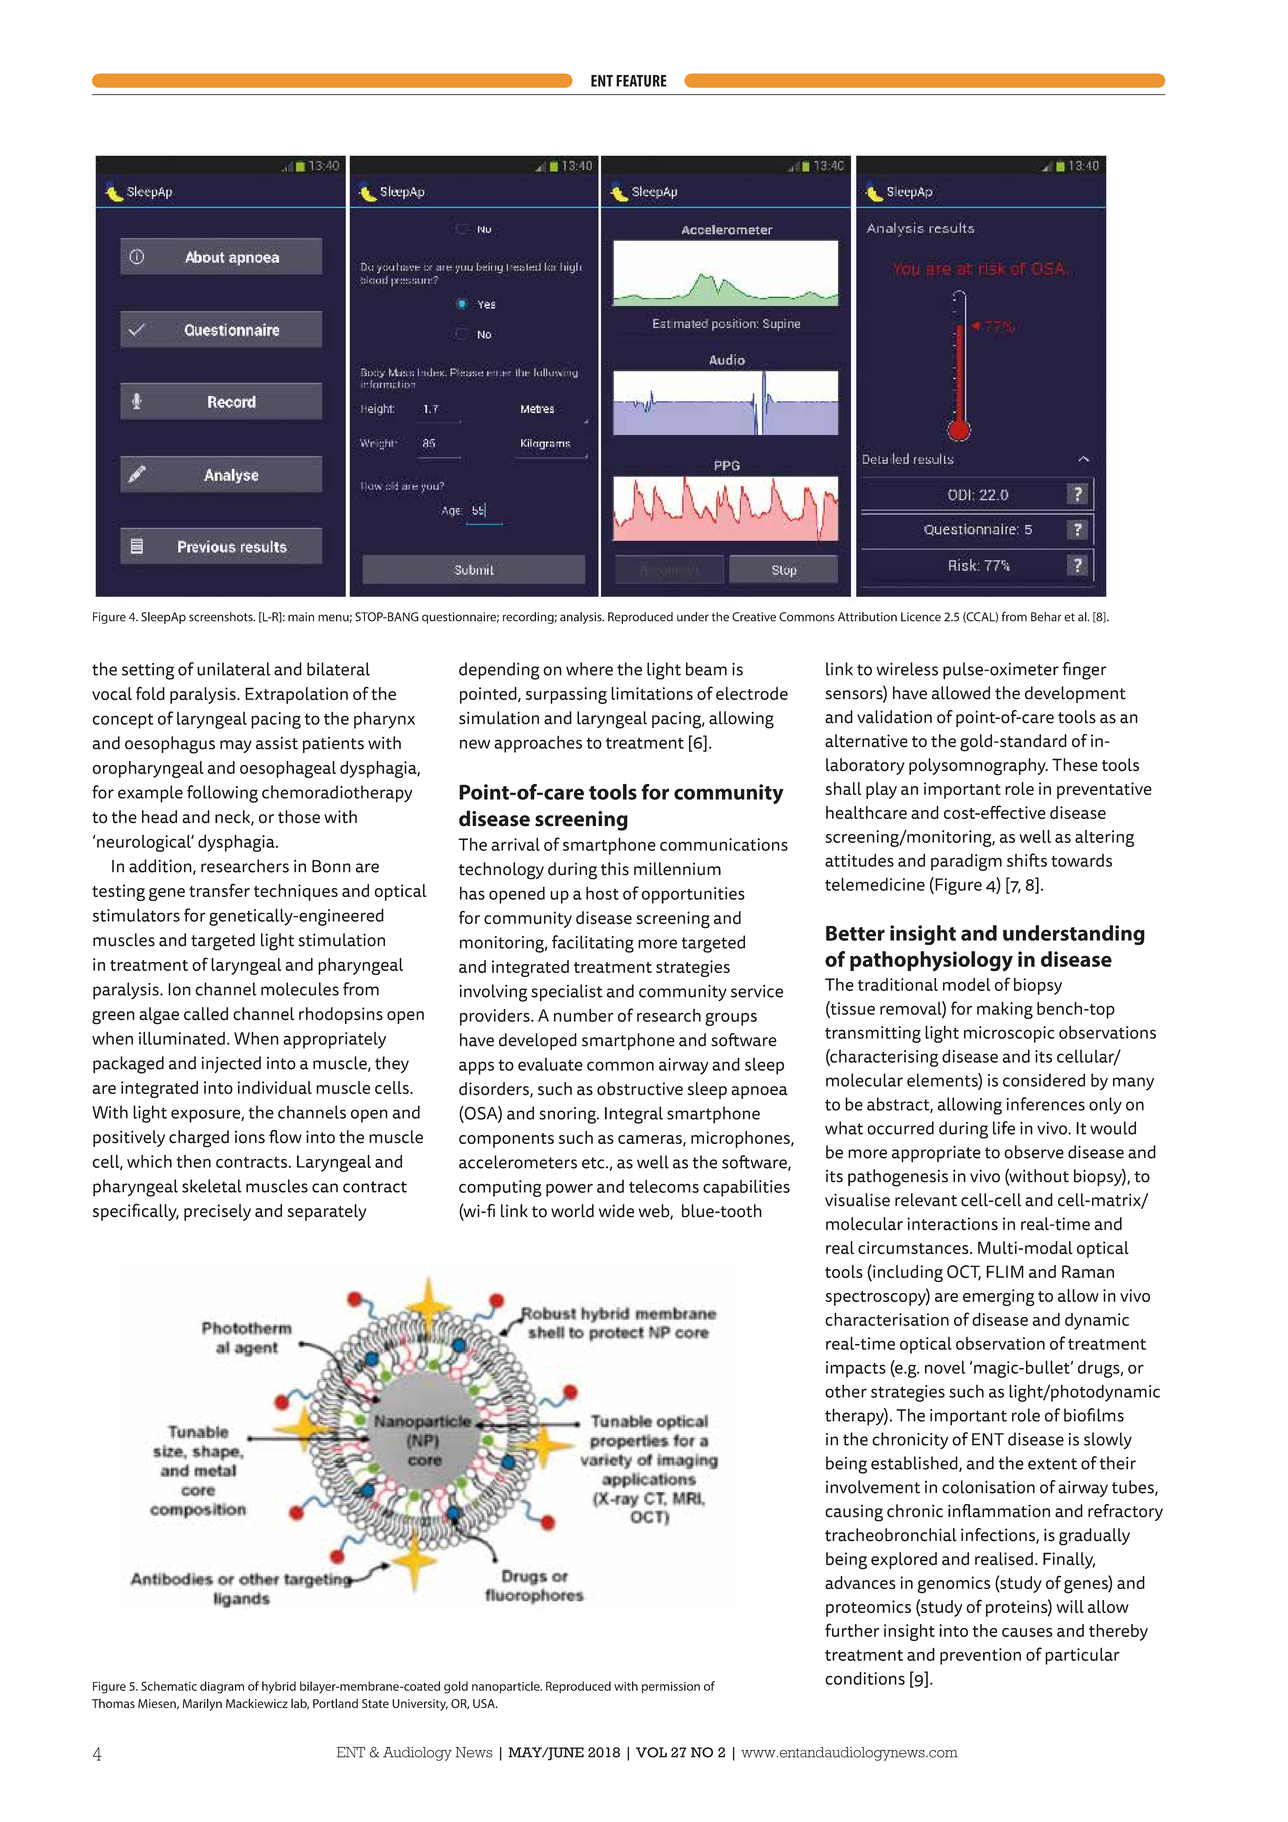 Image resolution: width=1288 pixels, height=1822 pixels. What do you see at coordinates (217, 1212) in the page?
I see `precisely` at bounding box center [217, 1212].
